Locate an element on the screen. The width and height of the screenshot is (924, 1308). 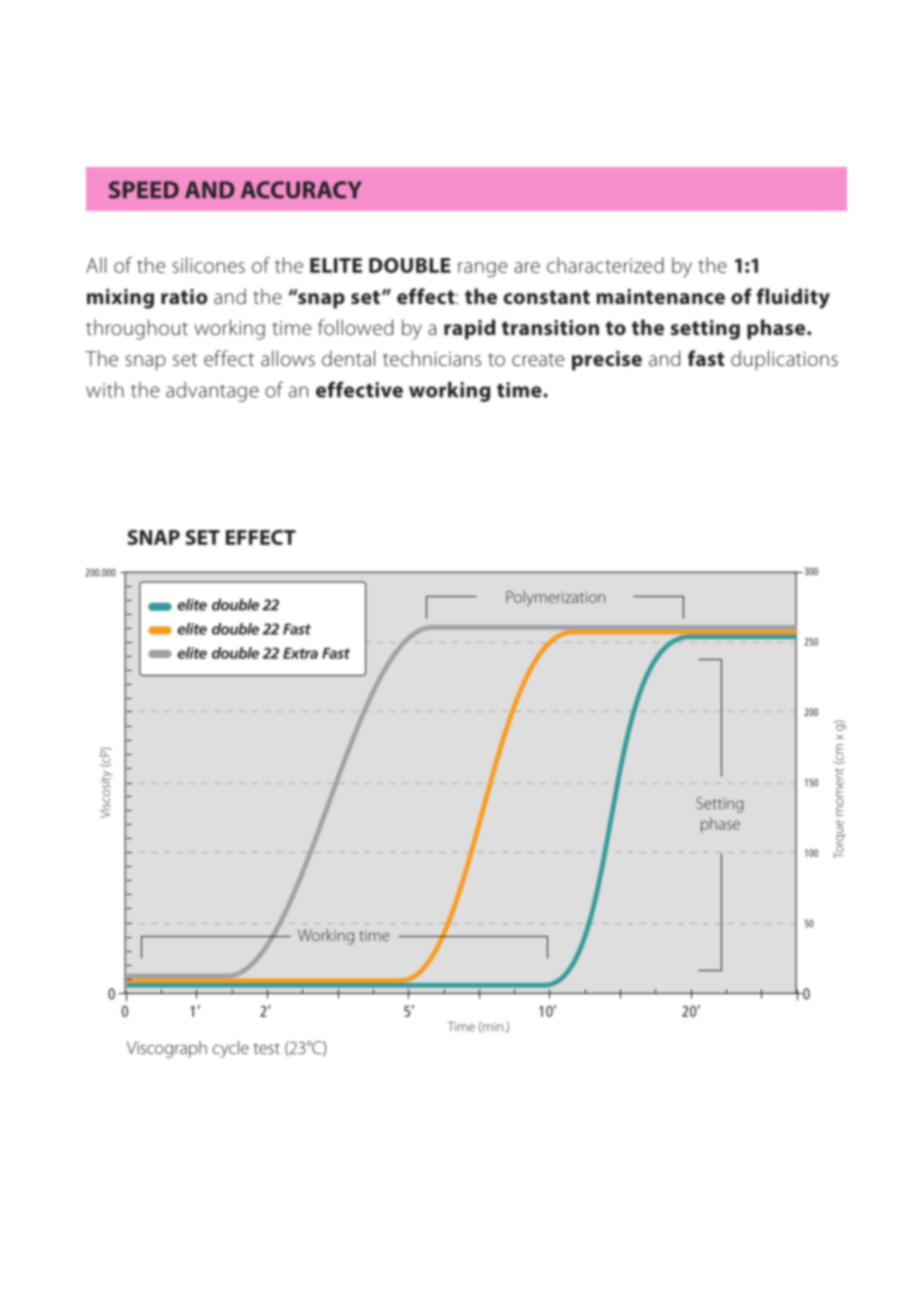
min is located at coordinates (492, 1027).
